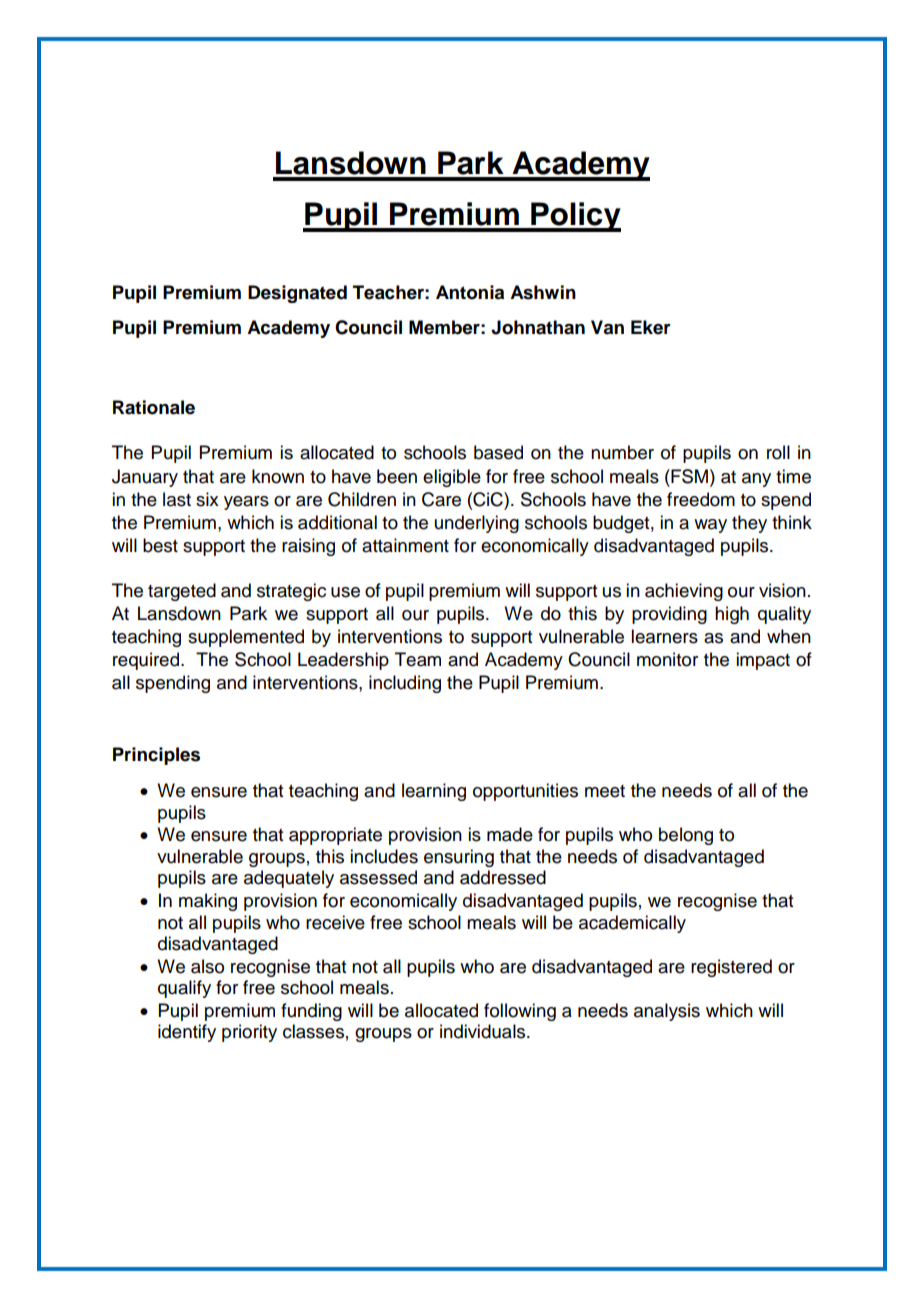 The width and height of the page is (924, 1308). Describe the element at coordinates (575, 217) in the page. I see `Policy` at that location.
